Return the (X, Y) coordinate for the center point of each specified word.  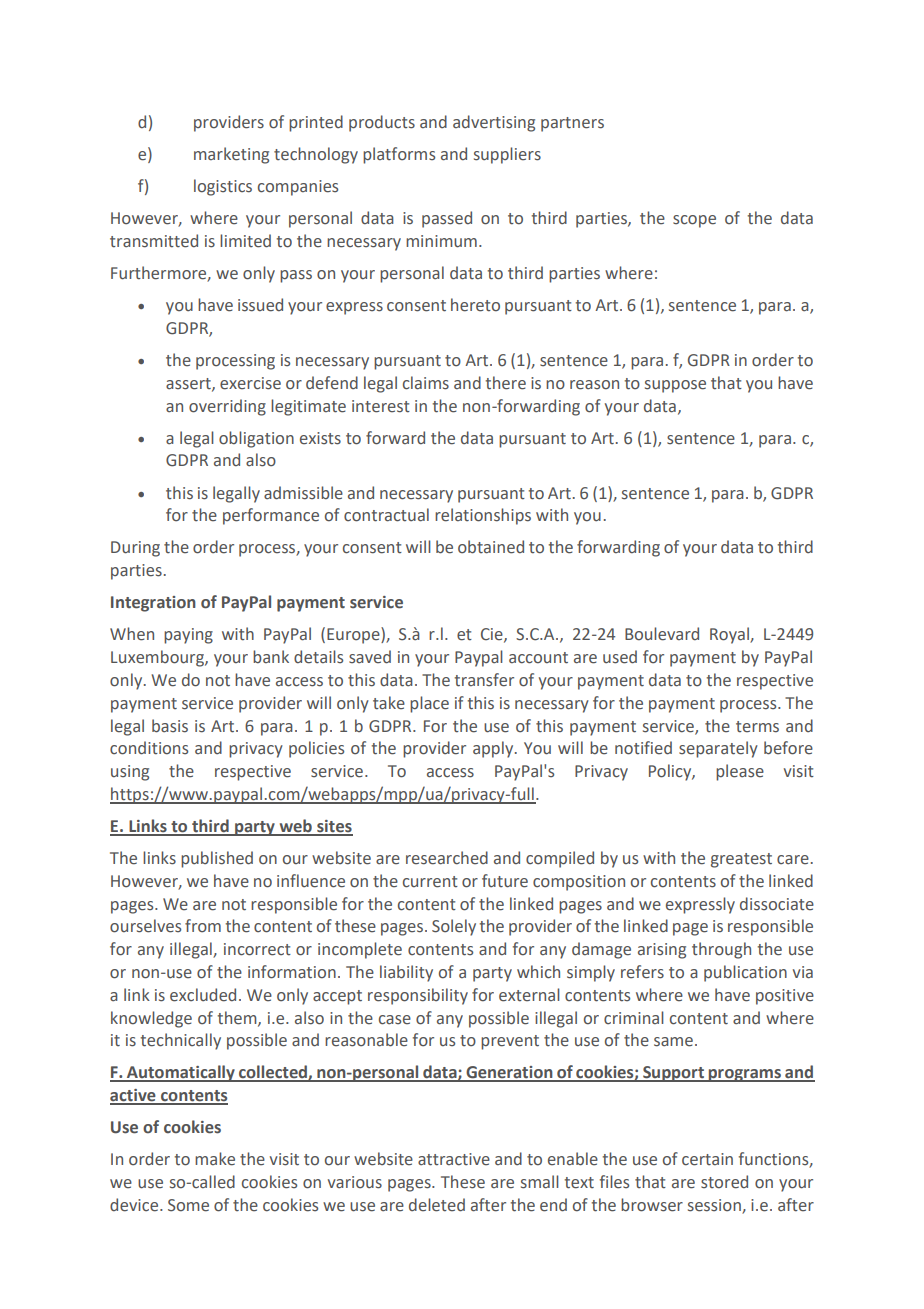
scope (694, 221)
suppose (675, 386)
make (215, 1159)
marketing (231, 155)
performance (271, 516)
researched (447, 858)
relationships (483, 516)
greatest (741, 860)
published (217, 859)
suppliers (507, 155)
